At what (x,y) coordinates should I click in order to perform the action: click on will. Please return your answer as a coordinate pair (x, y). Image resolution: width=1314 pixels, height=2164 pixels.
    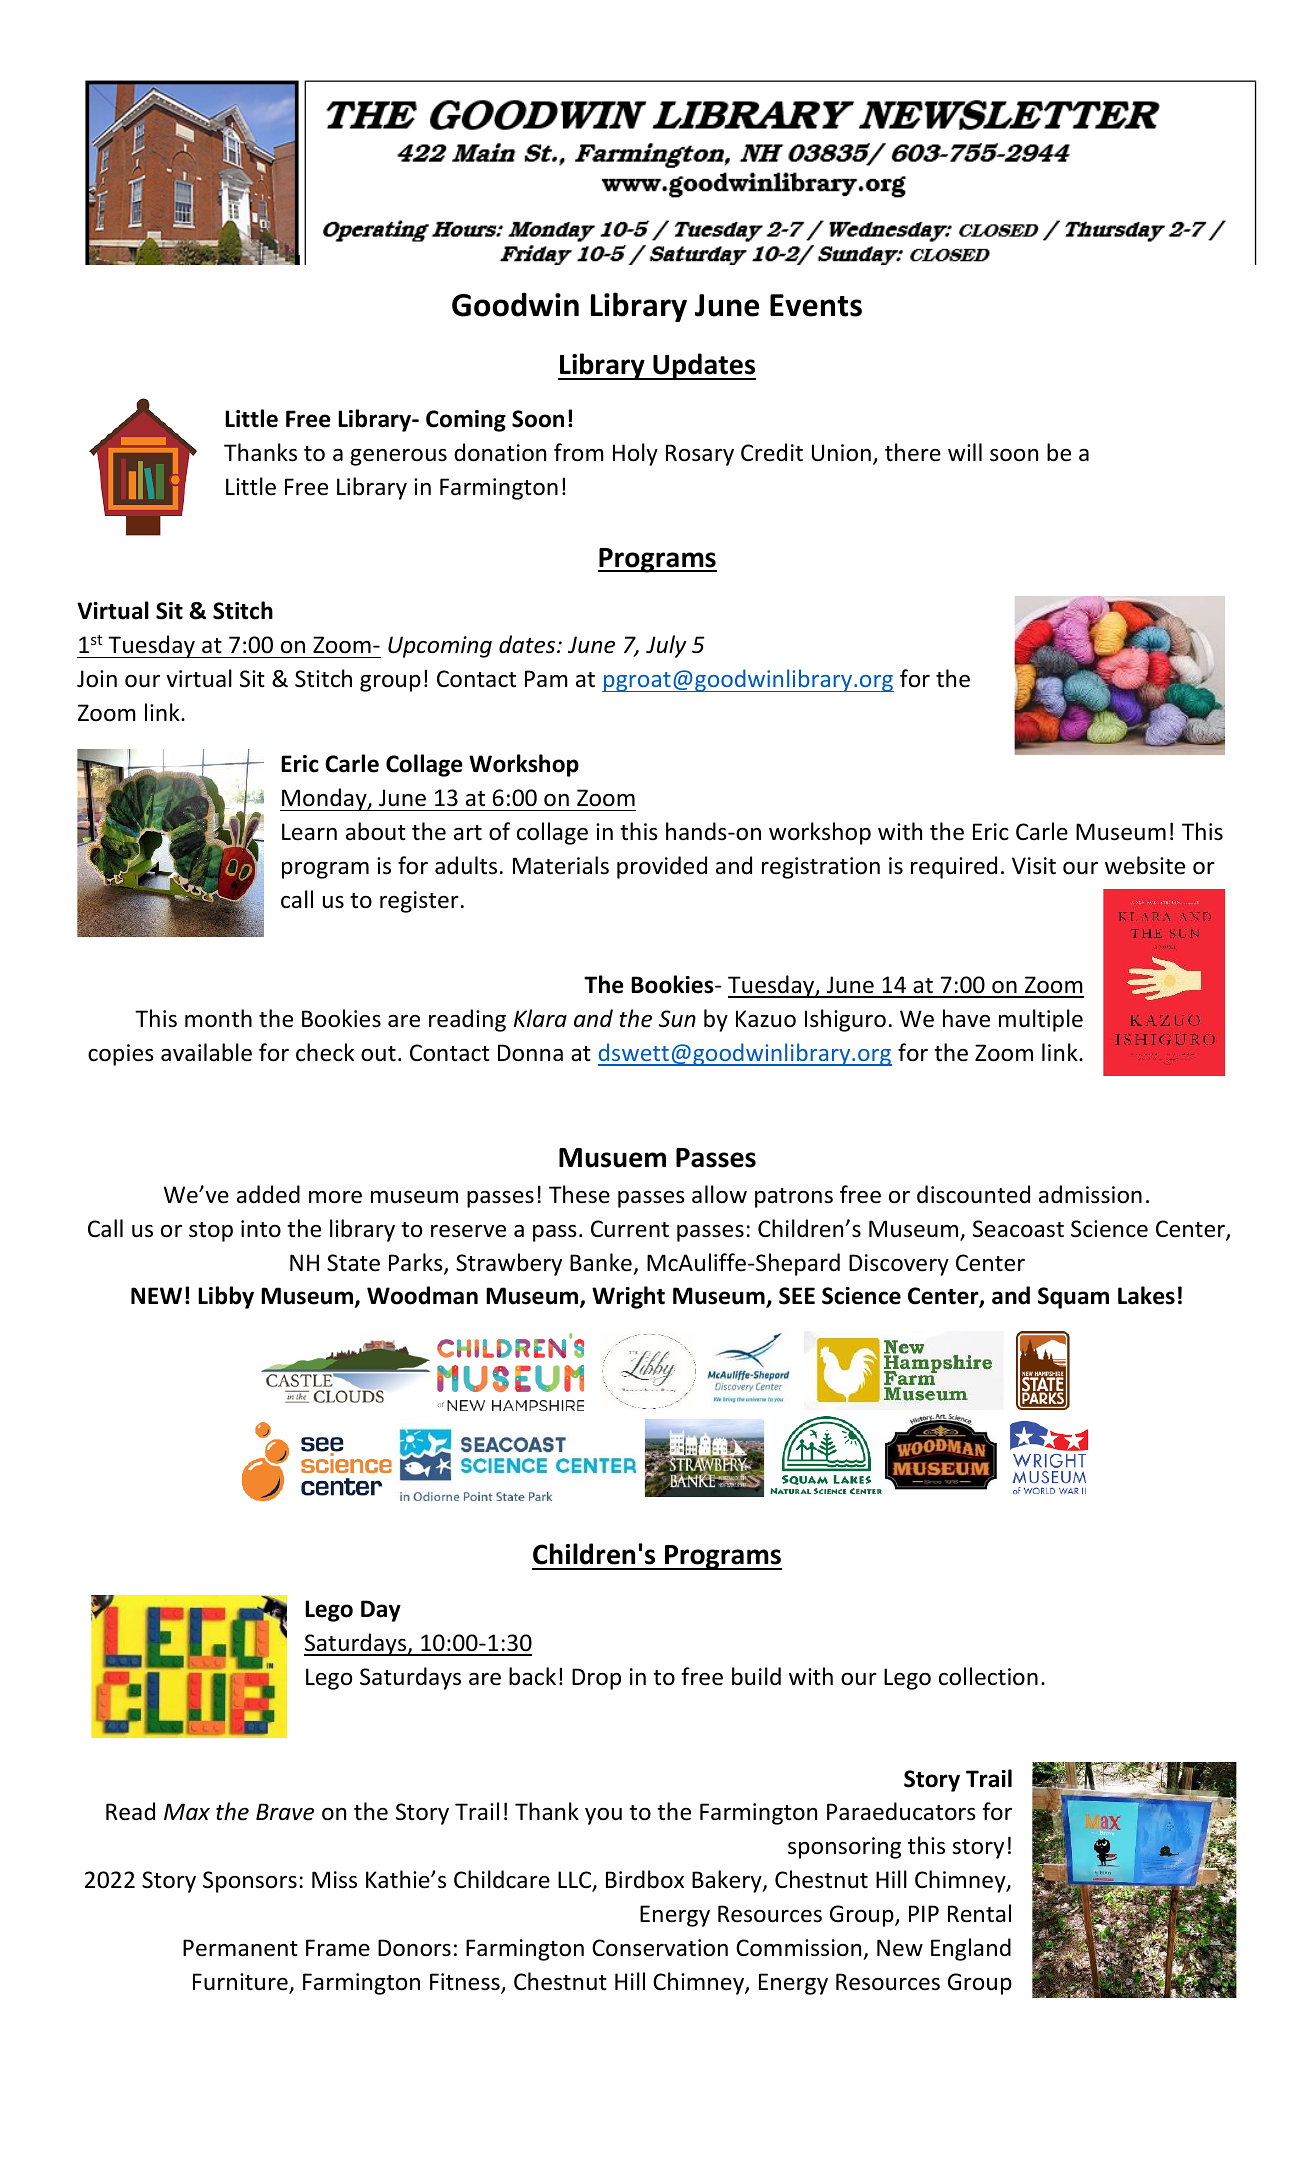
    Looking at the image, I should click on (965, 452).
